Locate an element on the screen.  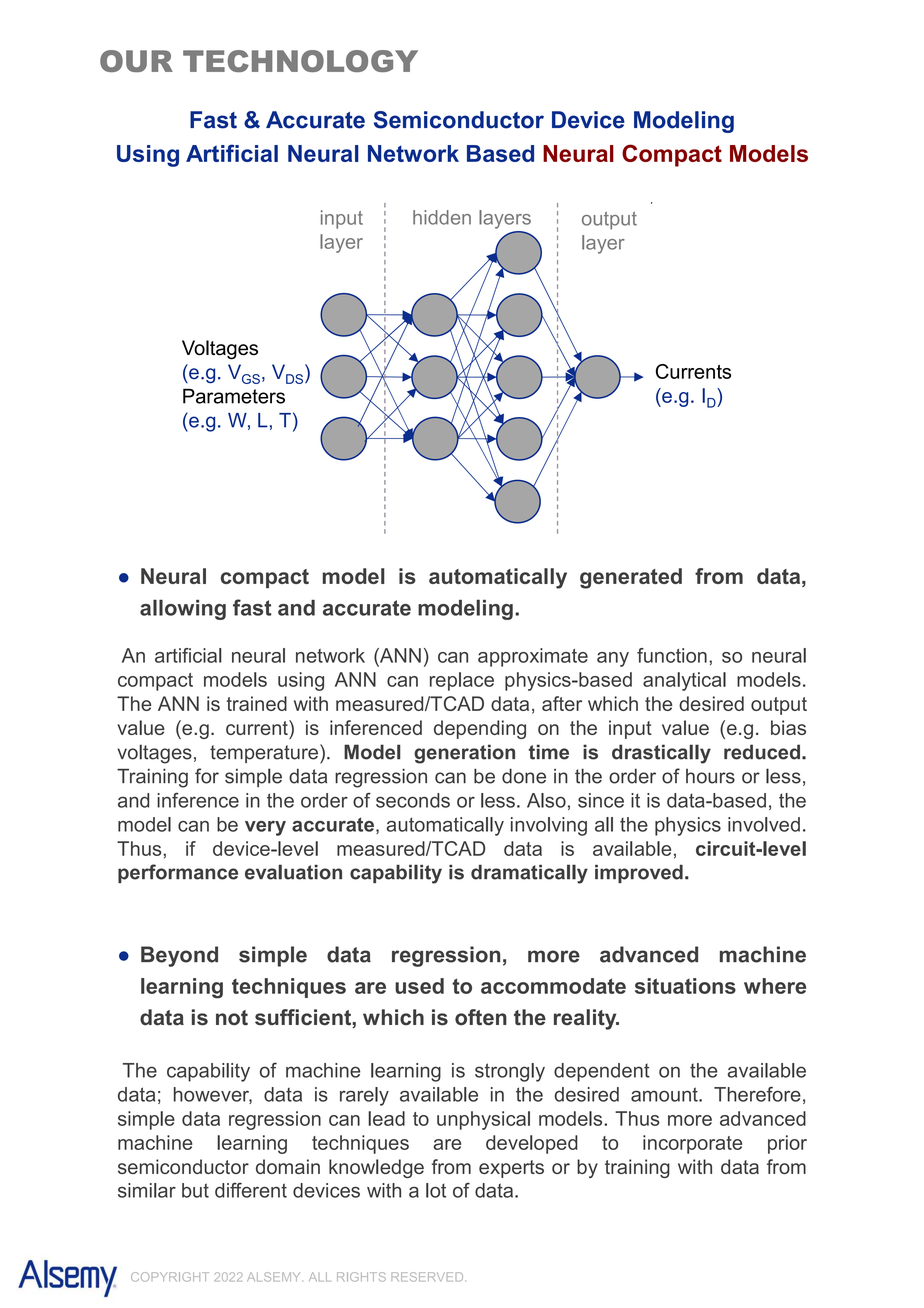
situations is located at coordinates (685, 986).
